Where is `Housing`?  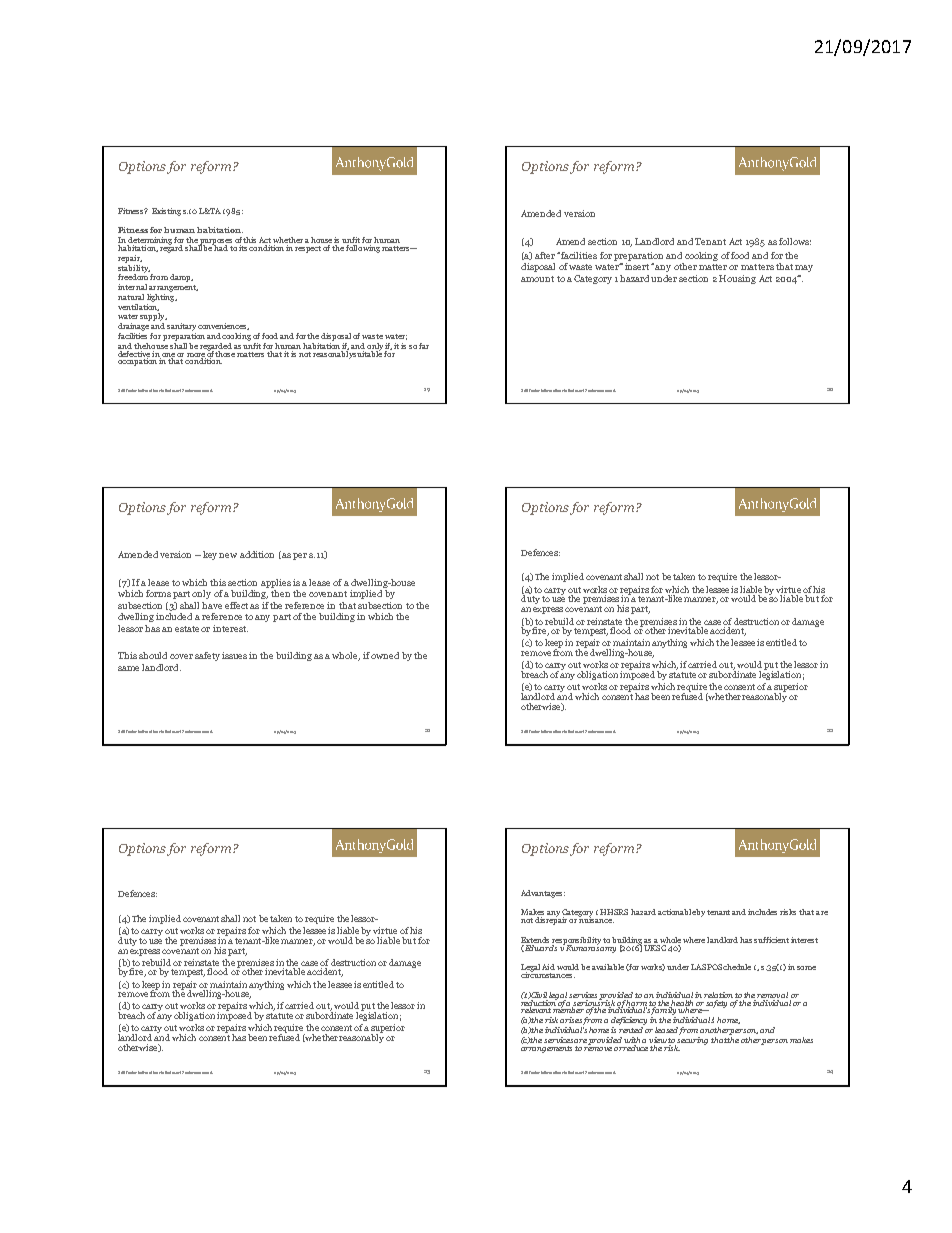
Housing is located at coordinates (737, 279).
